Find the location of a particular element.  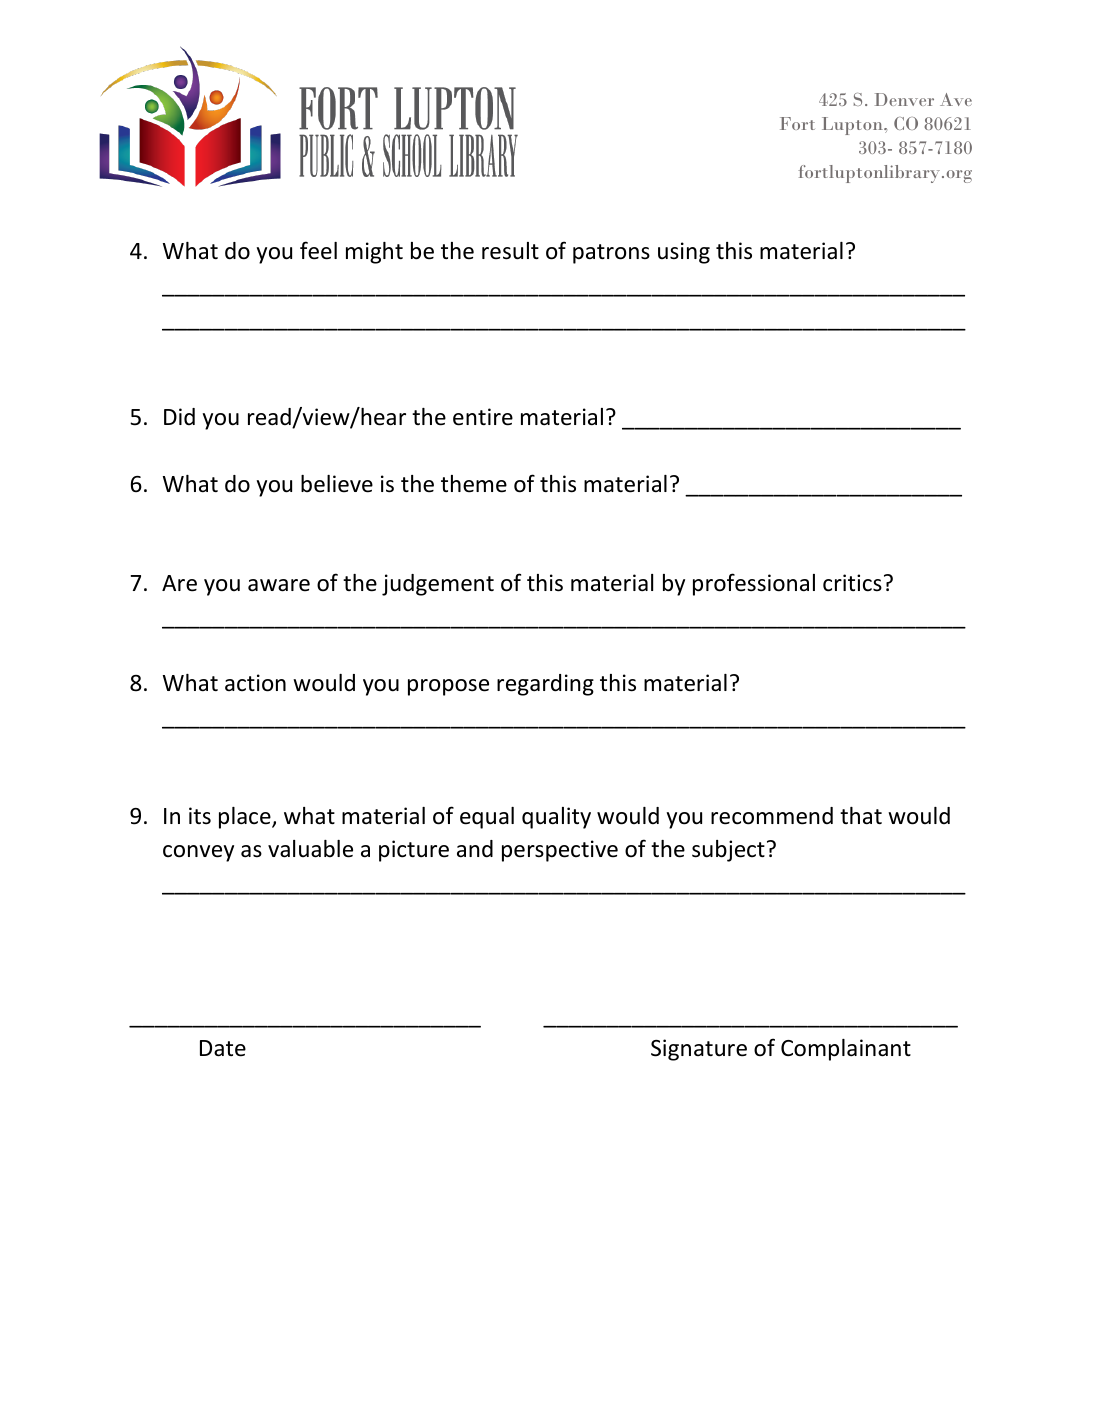

critics is located at coordinates (852, 583).
